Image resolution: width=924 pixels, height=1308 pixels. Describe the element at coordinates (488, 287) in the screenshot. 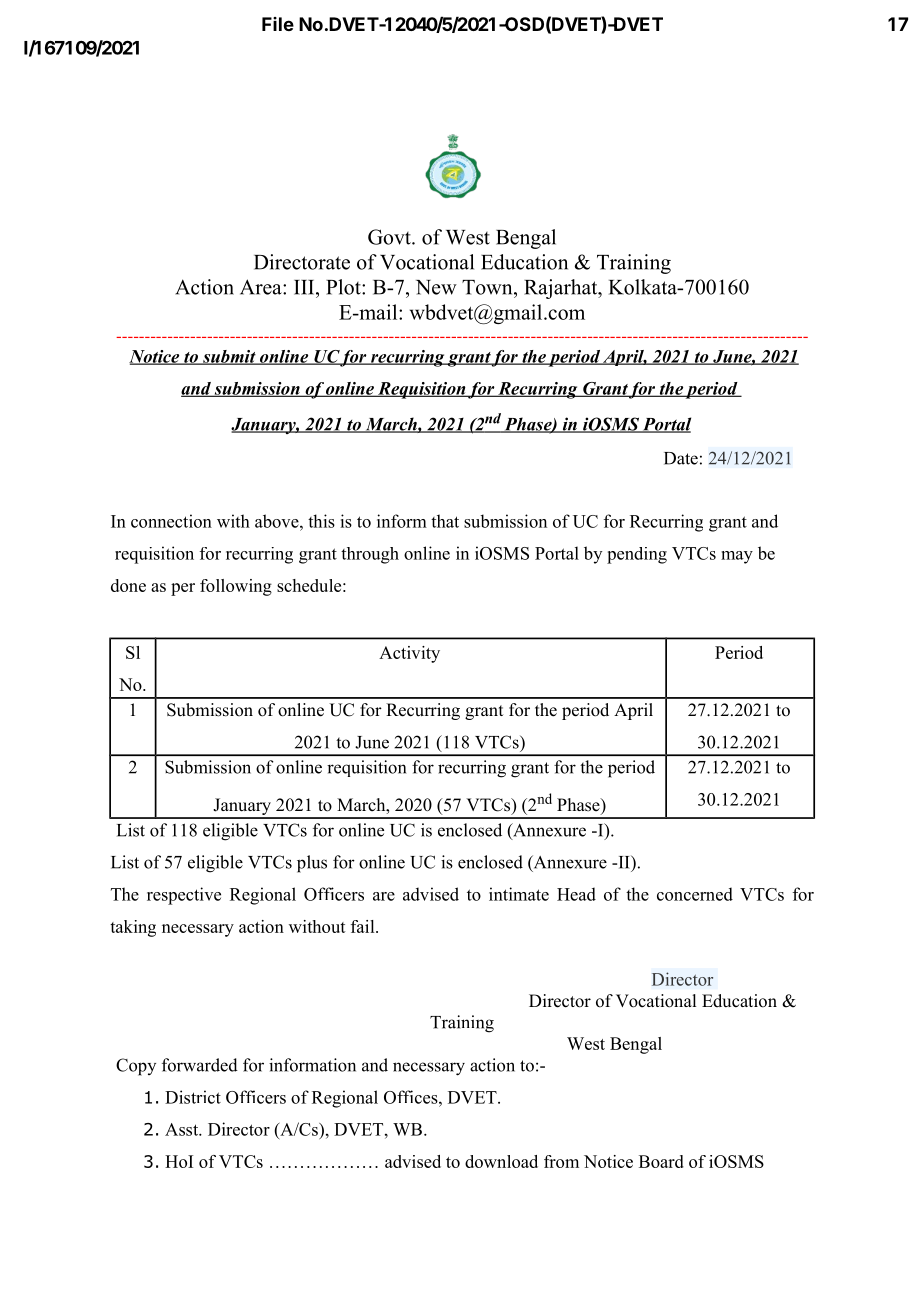

I see `Town` at that location.
